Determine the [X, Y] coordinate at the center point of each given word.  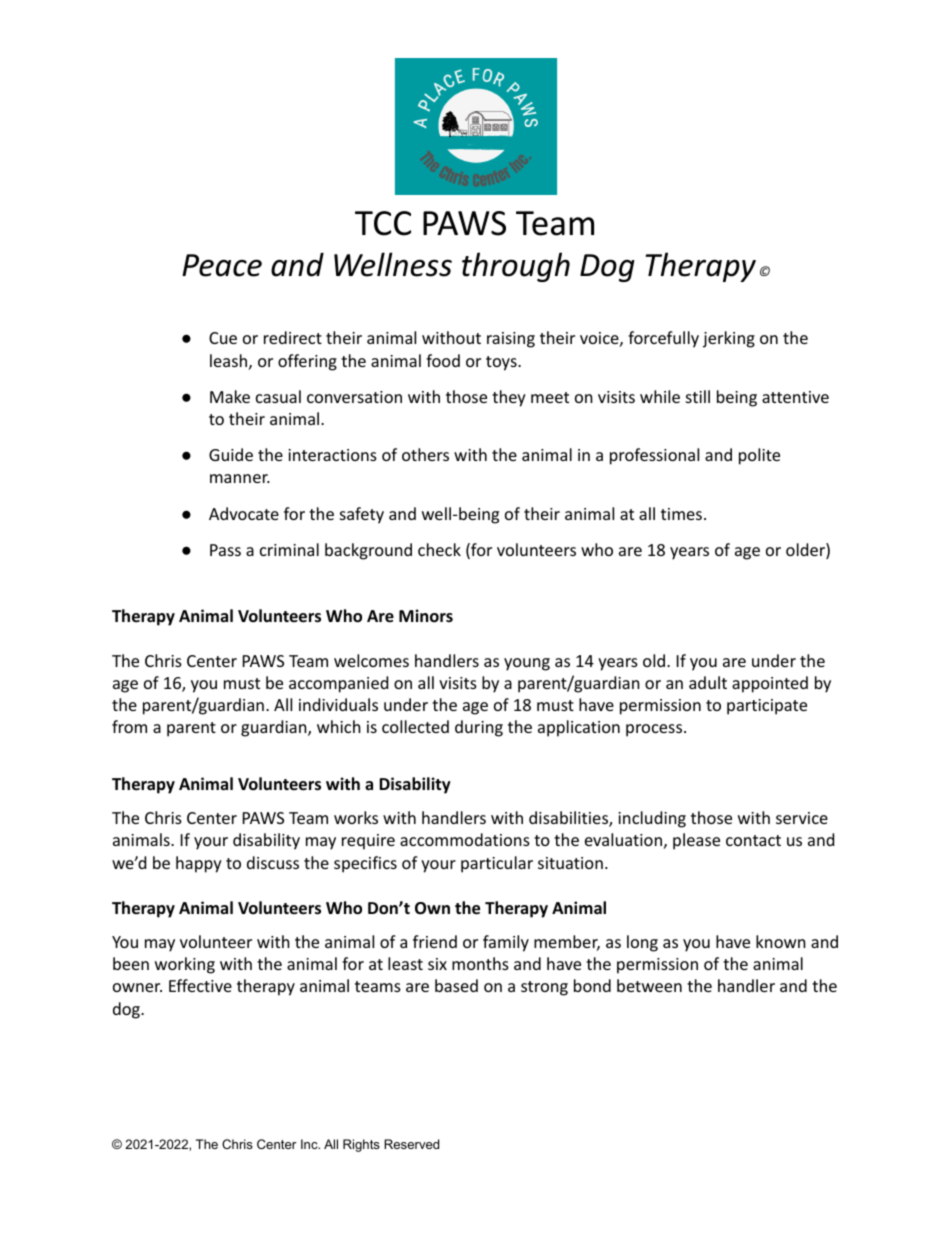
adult [708, 682]
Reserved [411, 1144]
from [129, 726]
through [516, 267]
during [479, 728]
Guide [231, 454]
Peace [222, 265]
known [781, 941]
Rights [361, 1145]
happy [199, 864]
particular [497, 864]
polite [759, 456]
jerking [729, 339]
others [425, 454]
